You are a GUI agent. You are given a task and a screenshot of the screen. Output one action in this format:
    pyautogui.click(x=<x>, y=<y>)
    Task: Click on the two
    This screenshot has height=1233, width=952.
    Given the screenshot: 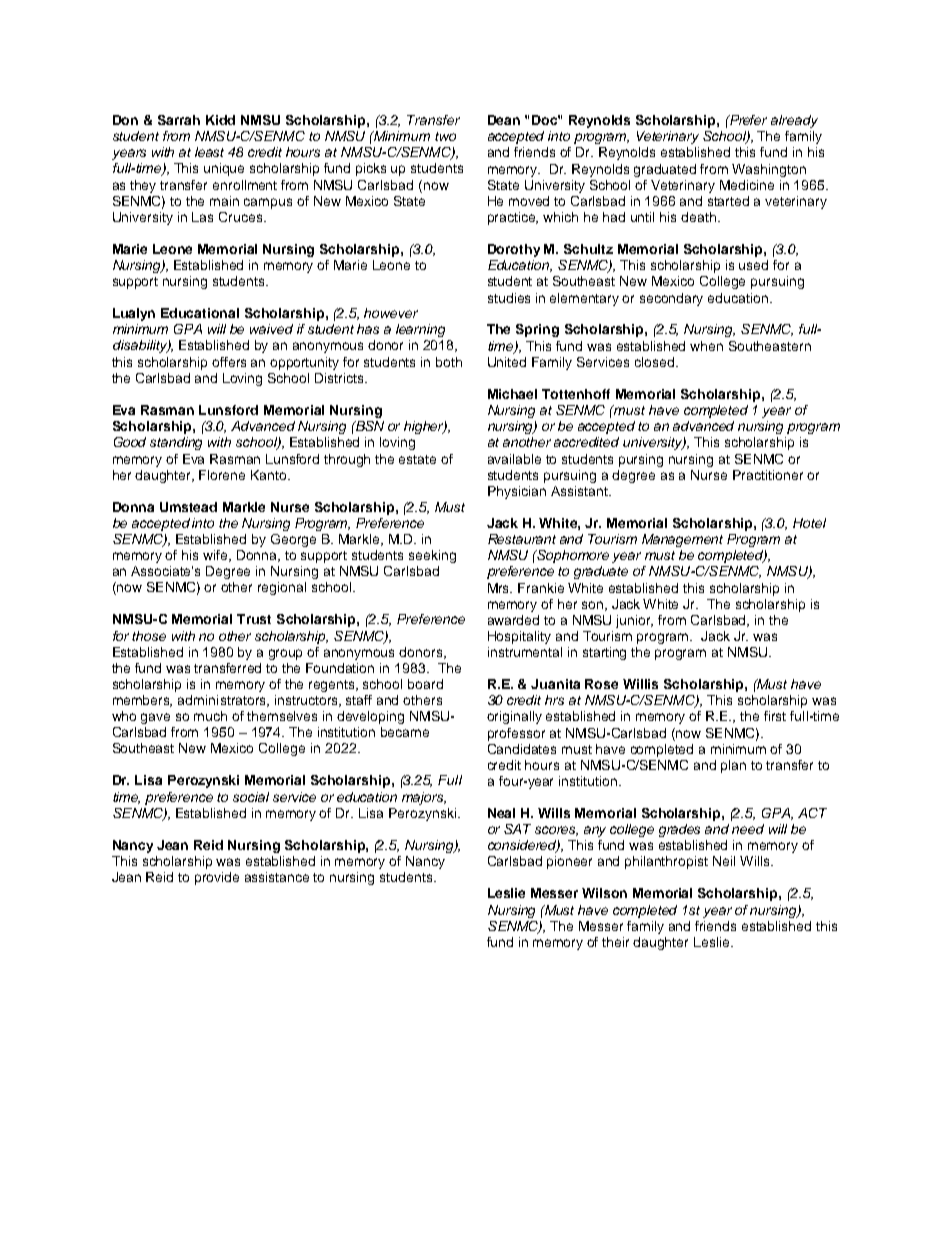 What is the action you would take?
    pyautogui.click(x=445, y=136)
